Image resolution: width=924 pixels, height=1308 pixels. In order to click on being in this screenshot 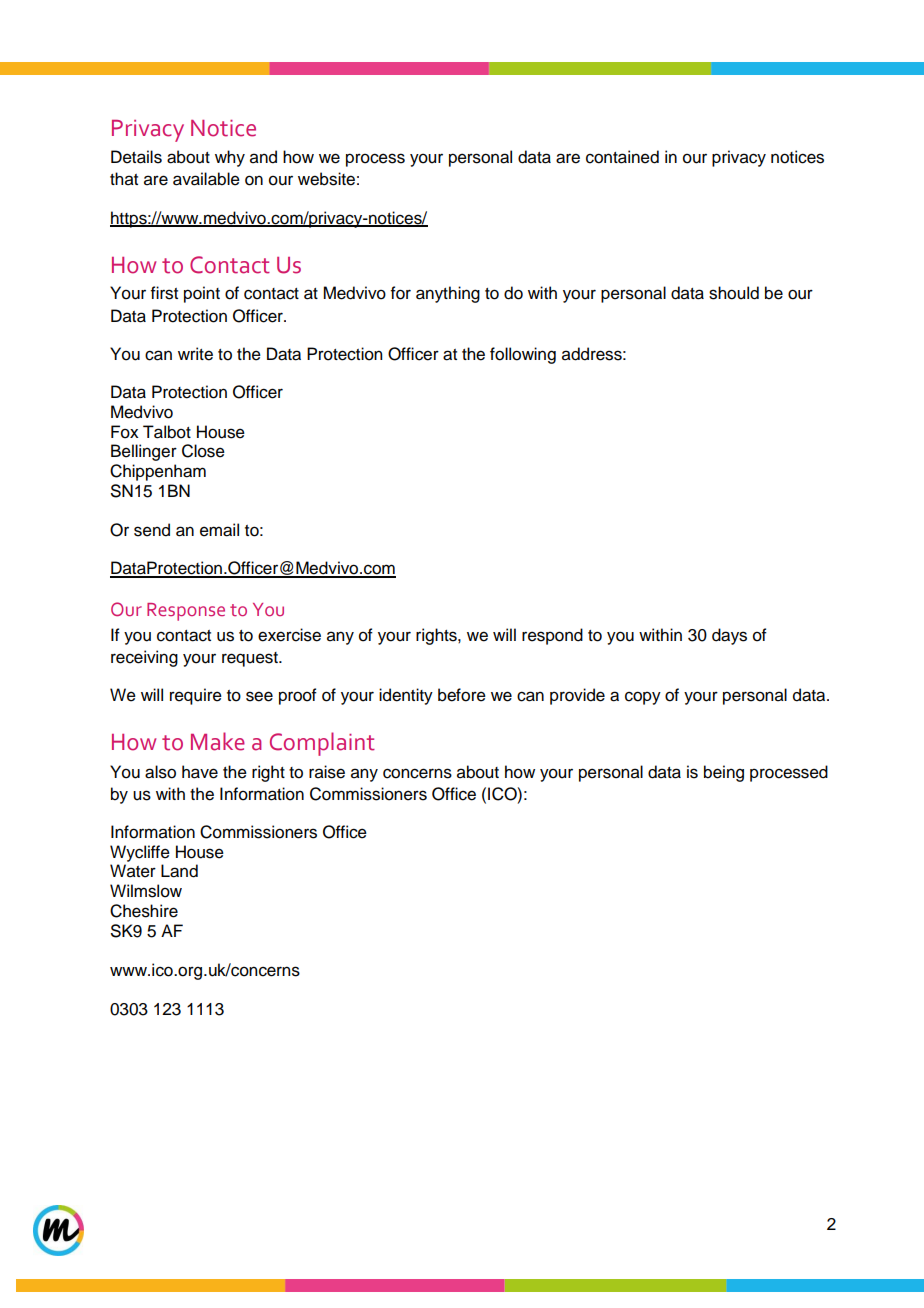, I will do `click(724, 773)`.
